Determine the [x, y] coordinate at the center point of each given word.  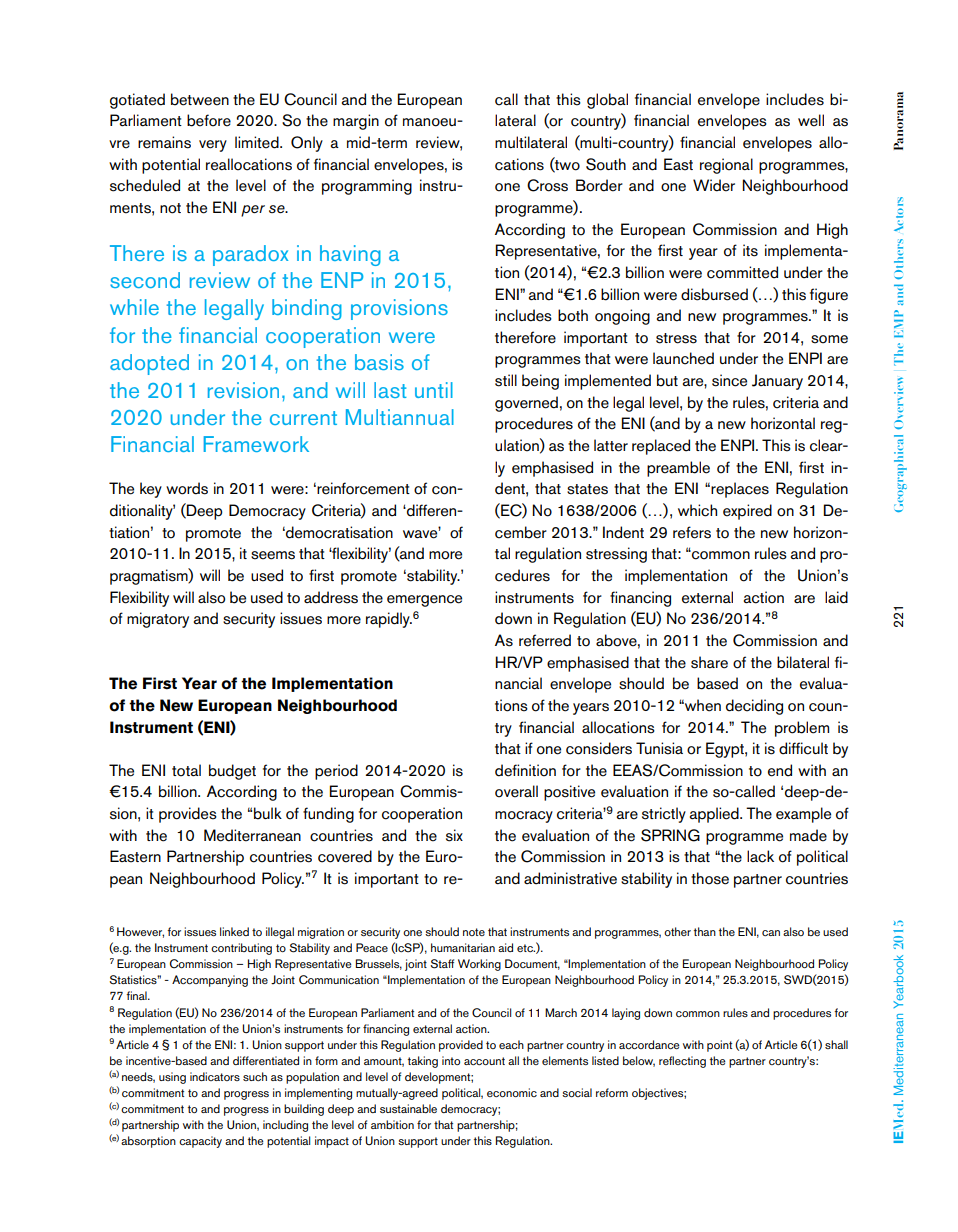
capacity [200, 1142]
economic [512, 1092]
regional [726, 166]
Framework [256, 444]
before [209, 120]
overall [516, 791]
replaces [740, 490]
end [780, 770]
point [719, 1046]
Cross [547, 185]
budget [232, 772]
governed [526, 404]
